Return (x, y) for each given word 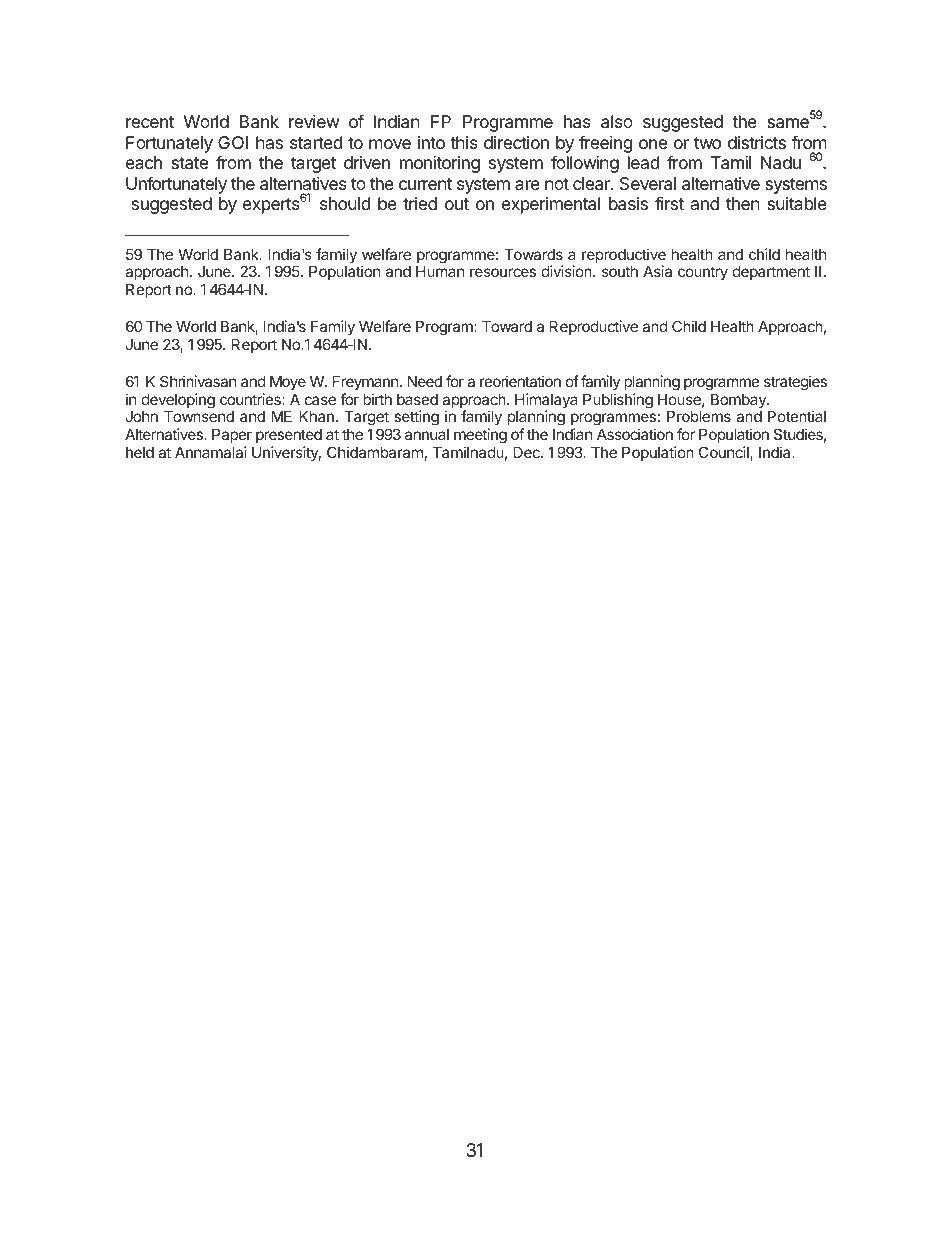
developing (178, 401)
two (707, 143)
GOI (233, 142)
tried (420, 203)
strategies (795, 383)
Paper (232, 438)
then (743, 203)
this (464, 142)
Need (425, 381)
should (345, 203)
